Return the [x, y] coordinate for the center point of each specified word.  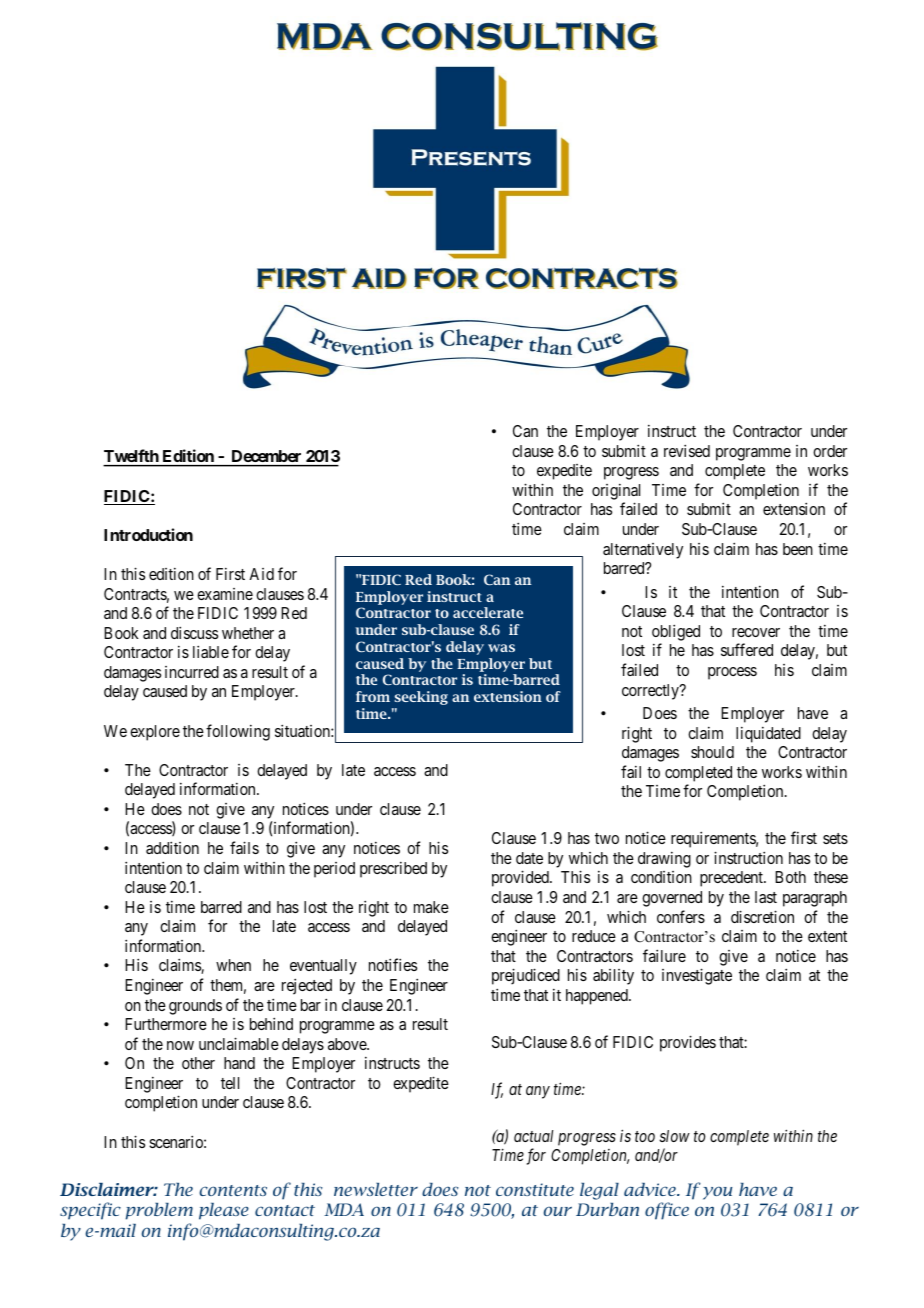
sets [835, 838]
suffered [747, 649]
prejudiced [526, 976]
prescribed [393, 870]
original [616, 492]
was [501, 648]
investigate [697, 976]
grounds [195, 1007]
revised [687, 450]
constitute [535, 1189]
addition [172, 847]
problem [159, 1211]
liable [211, 651]
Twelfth [132, 457]
